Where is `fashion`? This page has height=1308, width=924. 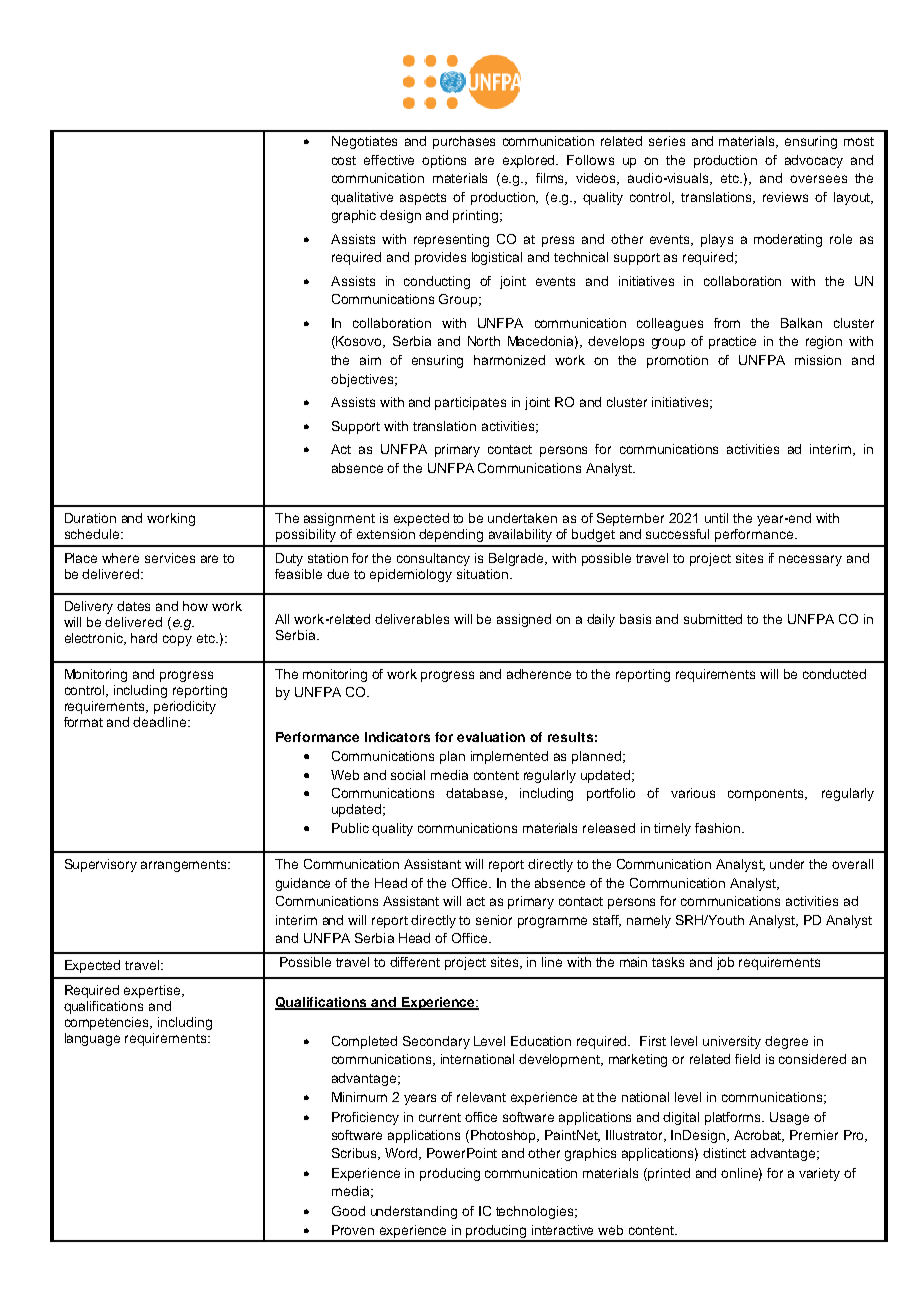
fashion is located at coordinates (717, 828).
